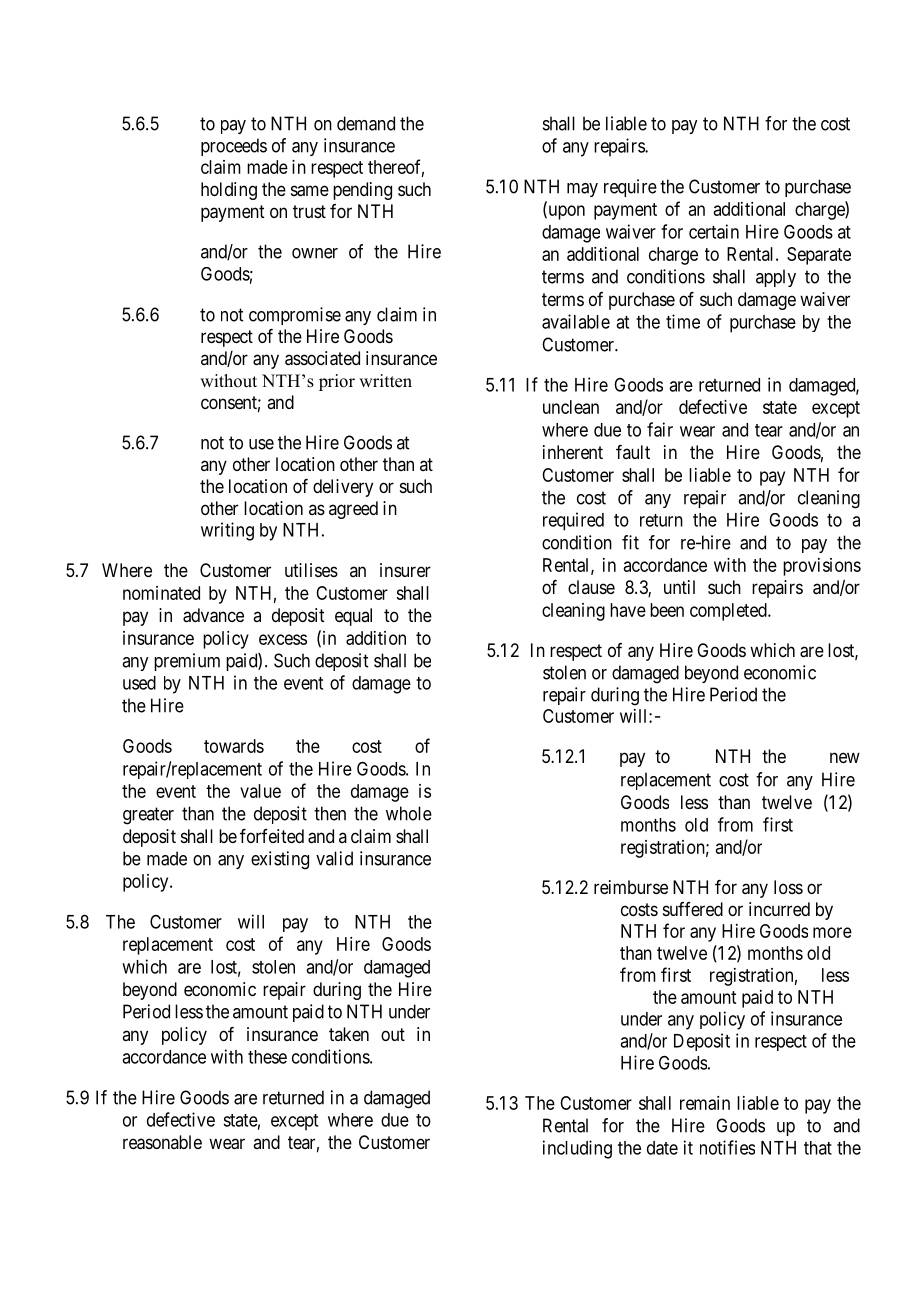 The height and width of the document is (1309, 924). What do you see at coordinates (295, 316) in the document?
I see `compromise` at bounding box center [295, 316].
